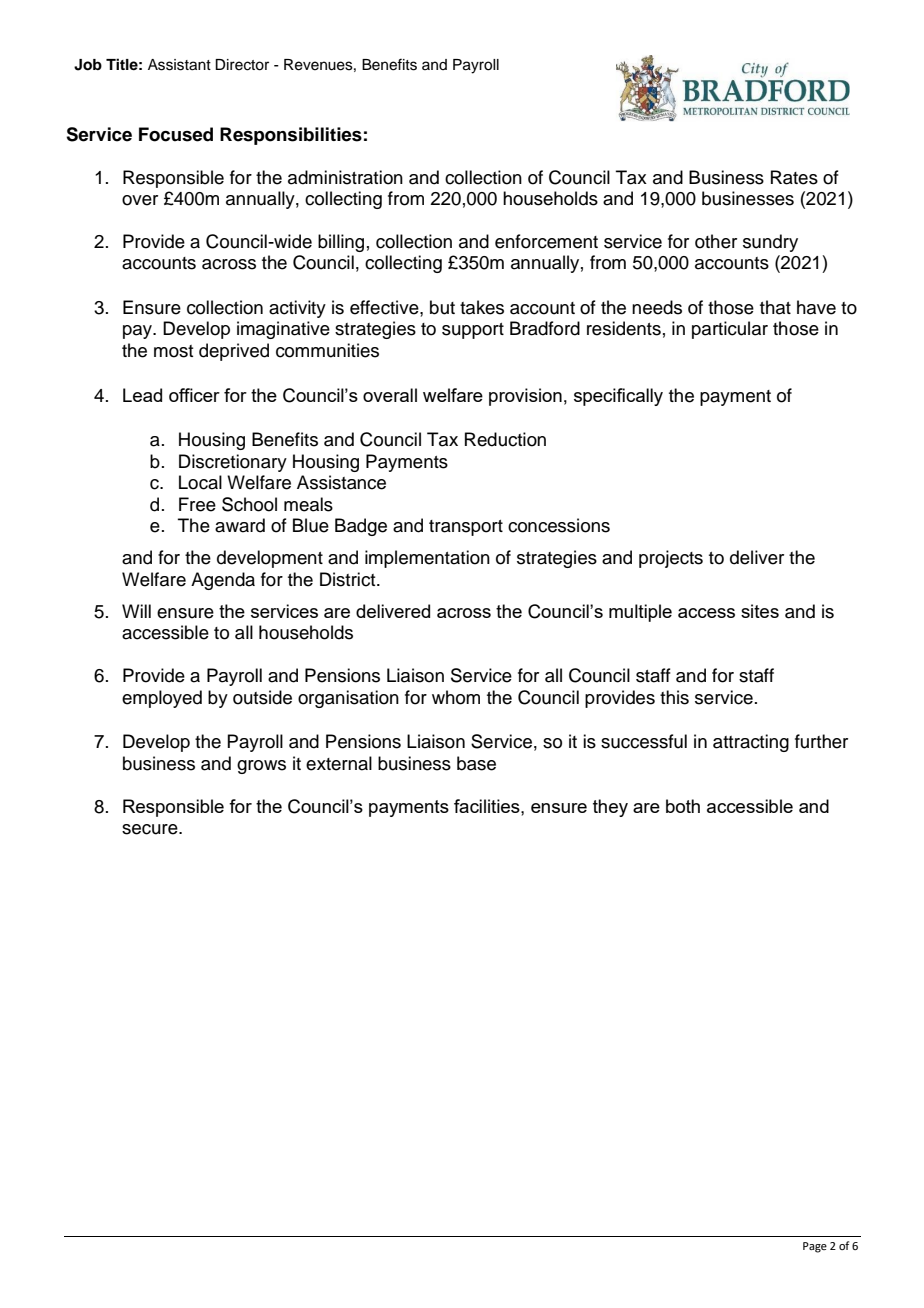  What do you see at coordinates (794, 177) in the screenshot?
I see `Rates` at bounding box center [794, 177].
